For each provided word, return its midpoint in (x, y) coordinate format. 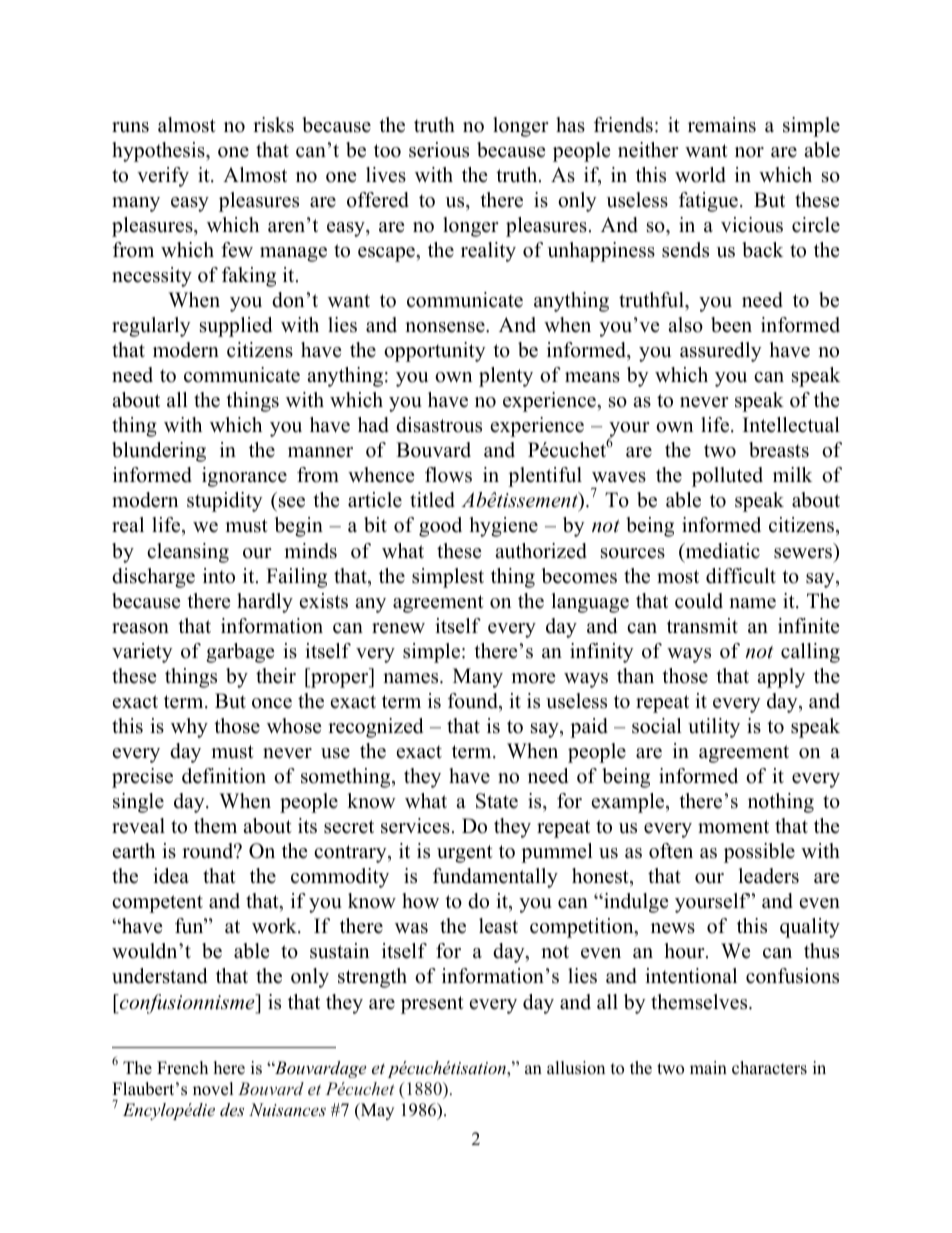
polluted (727, 477)
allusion (576, 1068)
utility (714, 728)
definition (224, 776)
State (497, 801)
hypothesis (159, 152)
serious (439, 150)
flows (448, 475)
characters (769, 1068)
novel (213, 1089)
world (700, 175)
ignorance (244, 477)
